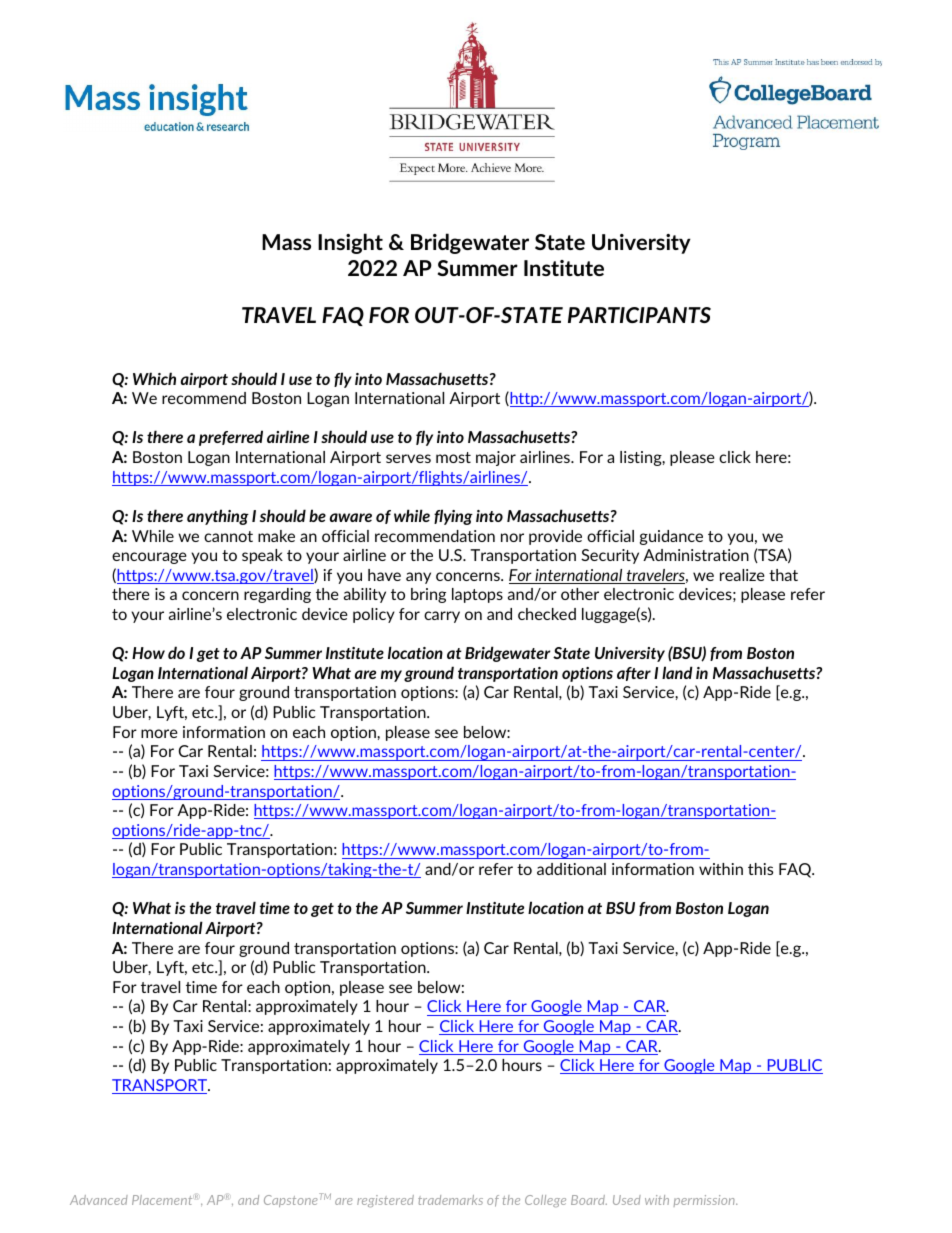  I want to click on carry, so click(442, 617).
